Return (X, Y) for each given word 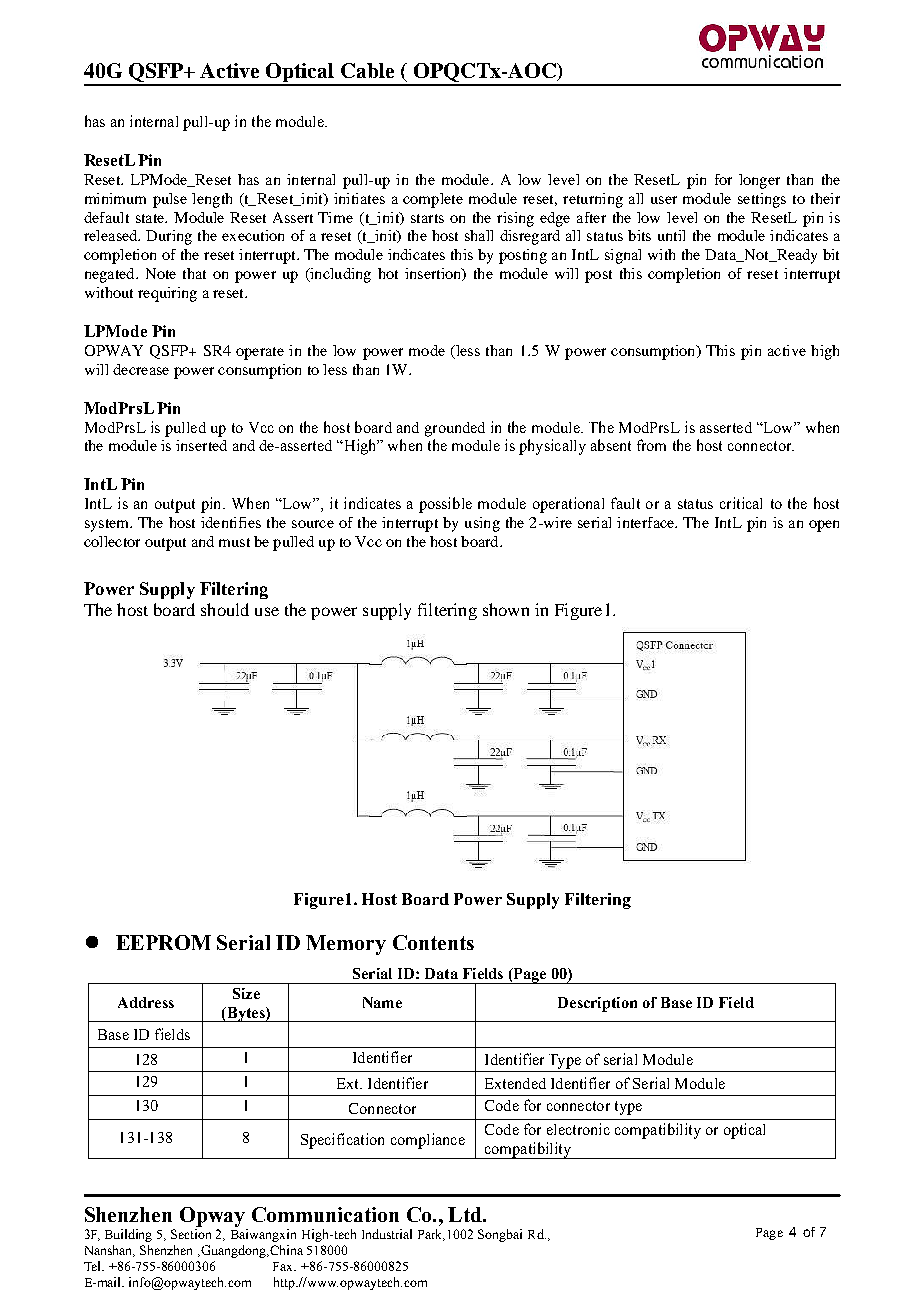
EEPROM (163, 942)
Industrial (387, 1234)
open (824, 526)
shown (506, 609)
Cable (367, 70)
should (225, 609)
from (651, 445)
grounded (455, 429)
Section (191, 1234)
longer (759, 181)
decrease (141, 369)
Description (597, 1004)
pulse (170, 200)
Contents (433, 942)
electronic (578, 1129)
